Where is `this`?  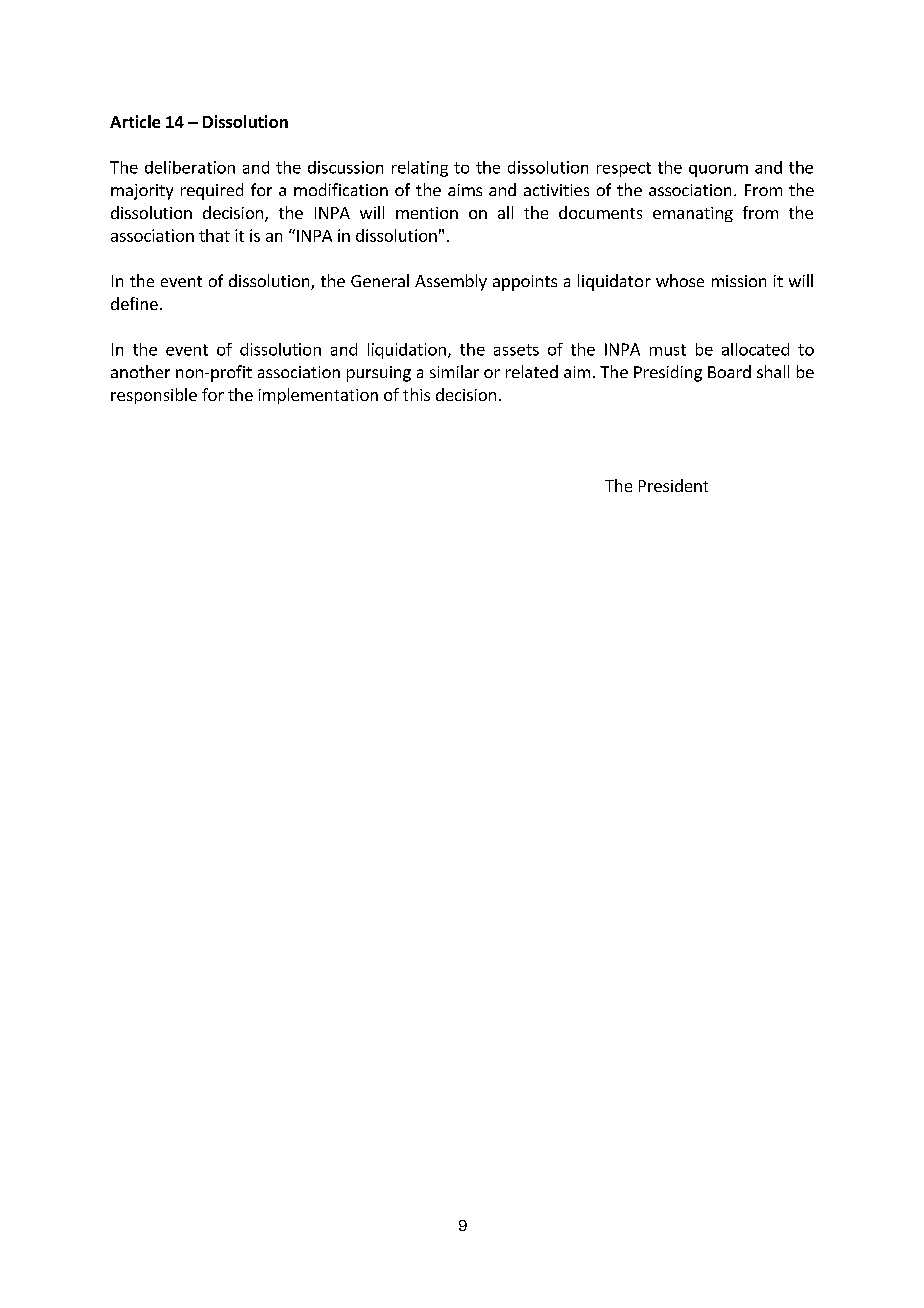 this is located at coordinates (416, 394).
